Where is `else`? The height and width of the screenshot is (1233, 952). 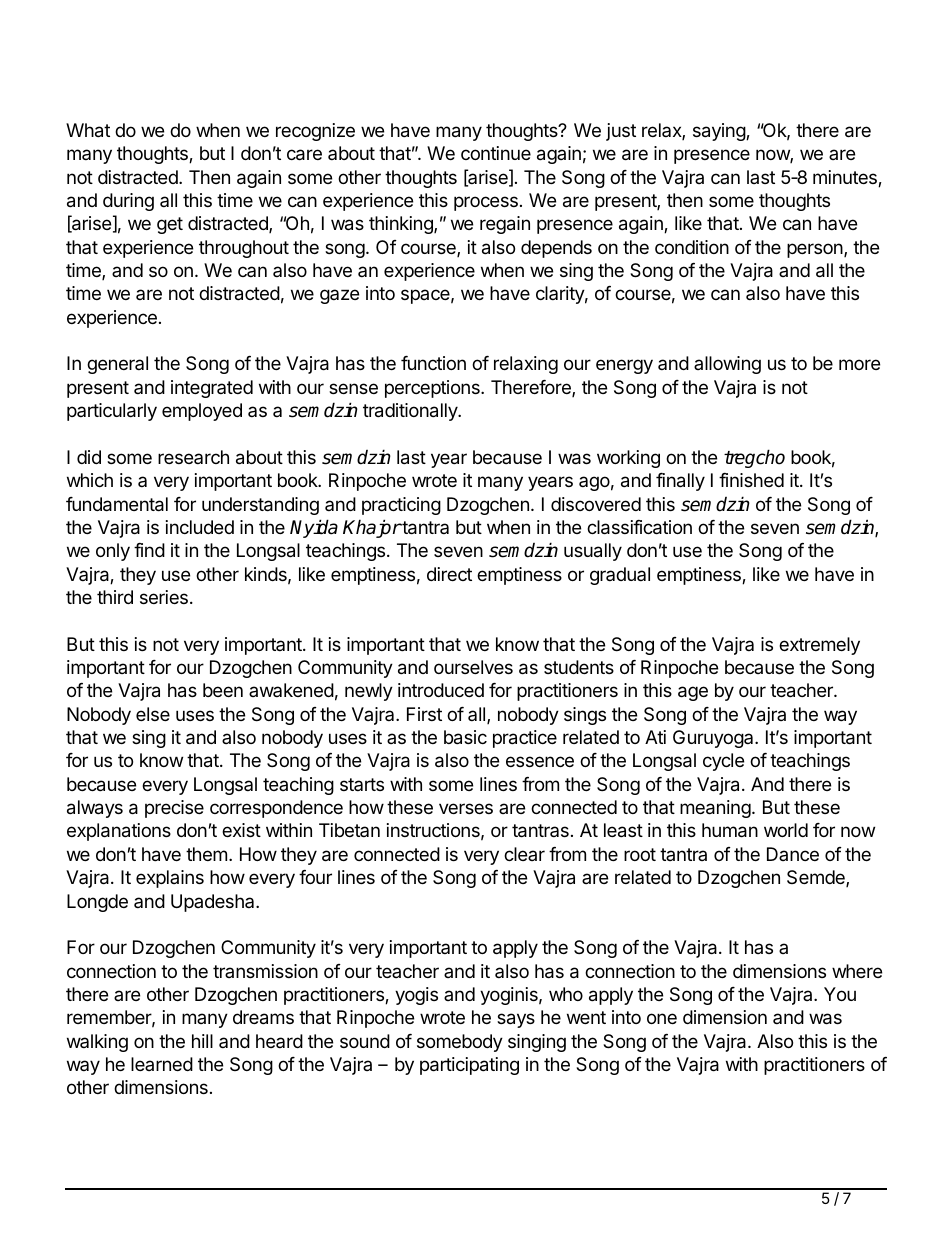 else is located at coordinates (153, 714).
